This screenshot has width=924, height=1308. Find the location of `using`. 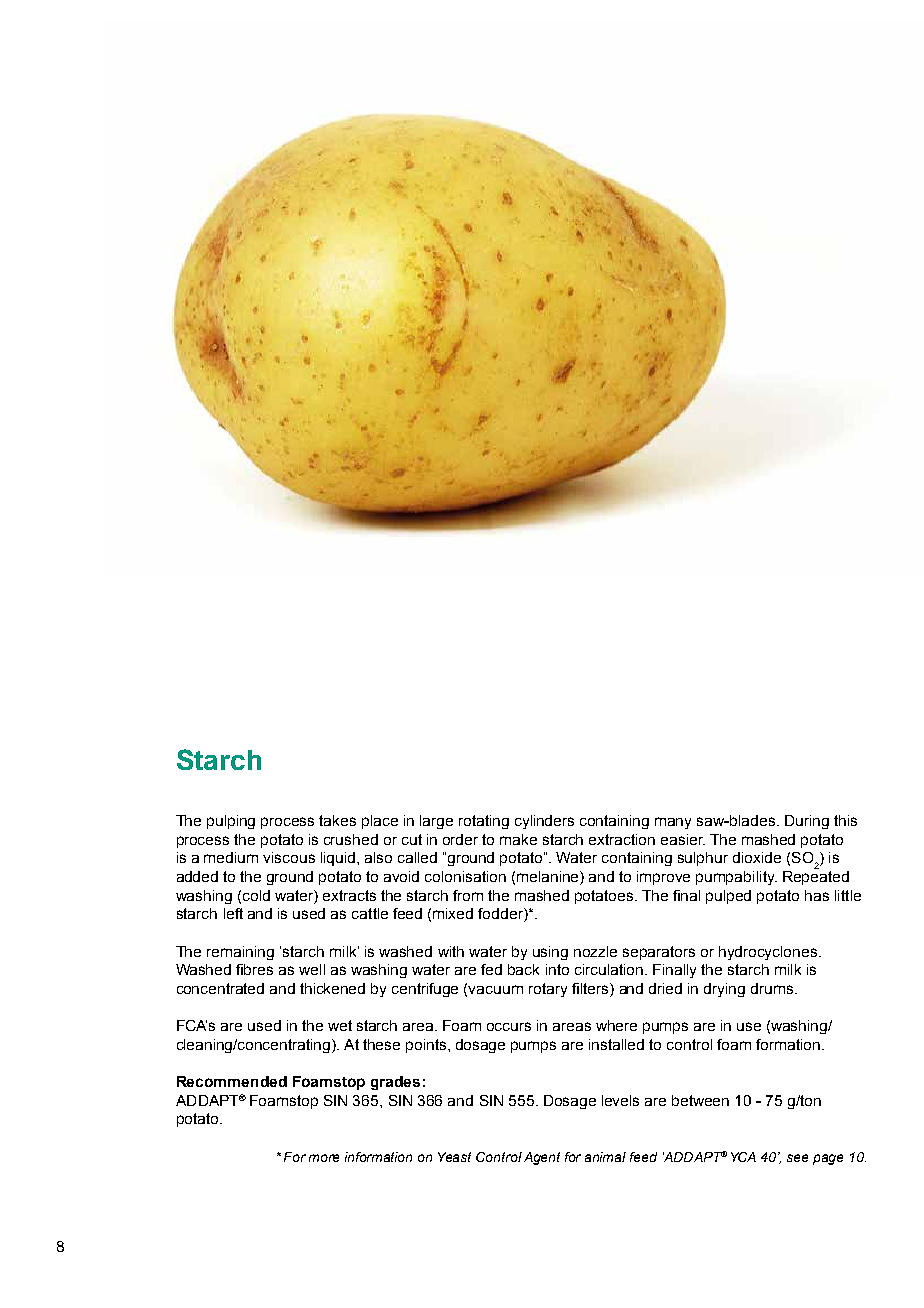

using is located at coordinates (550, 953).
